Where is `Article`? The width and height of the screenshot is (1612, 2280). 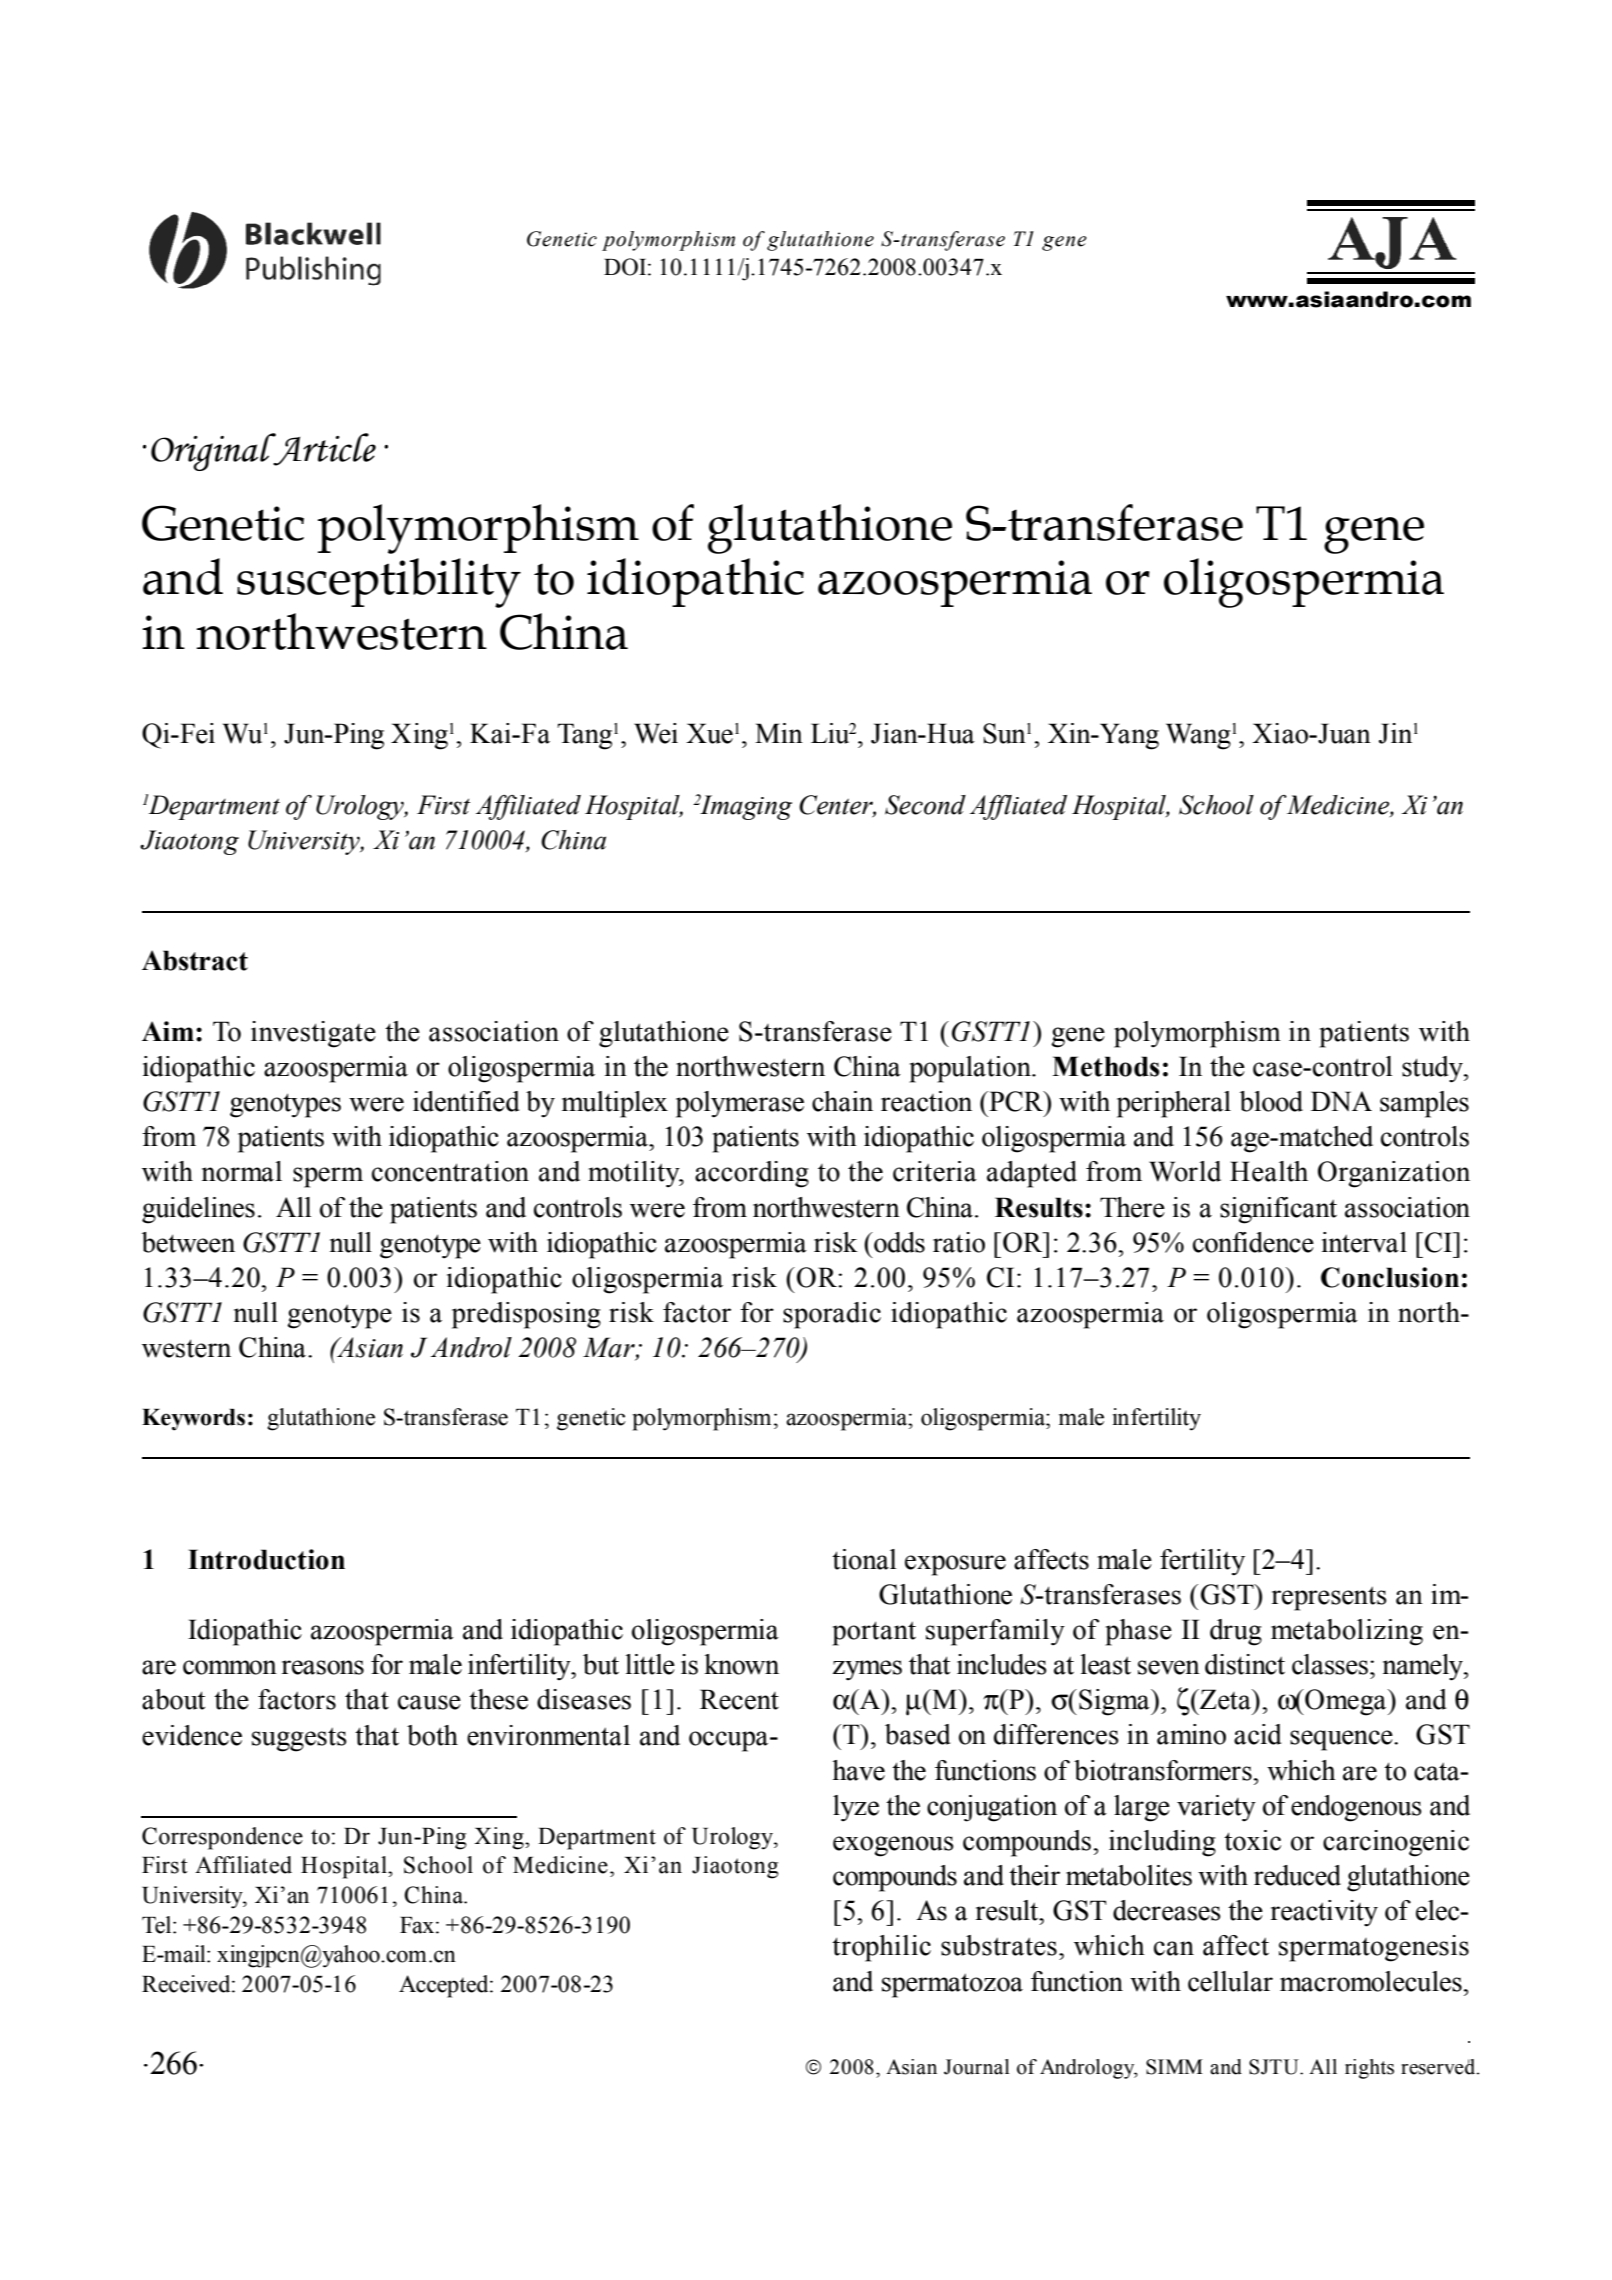
Article is located at coordinates (323, 449).
